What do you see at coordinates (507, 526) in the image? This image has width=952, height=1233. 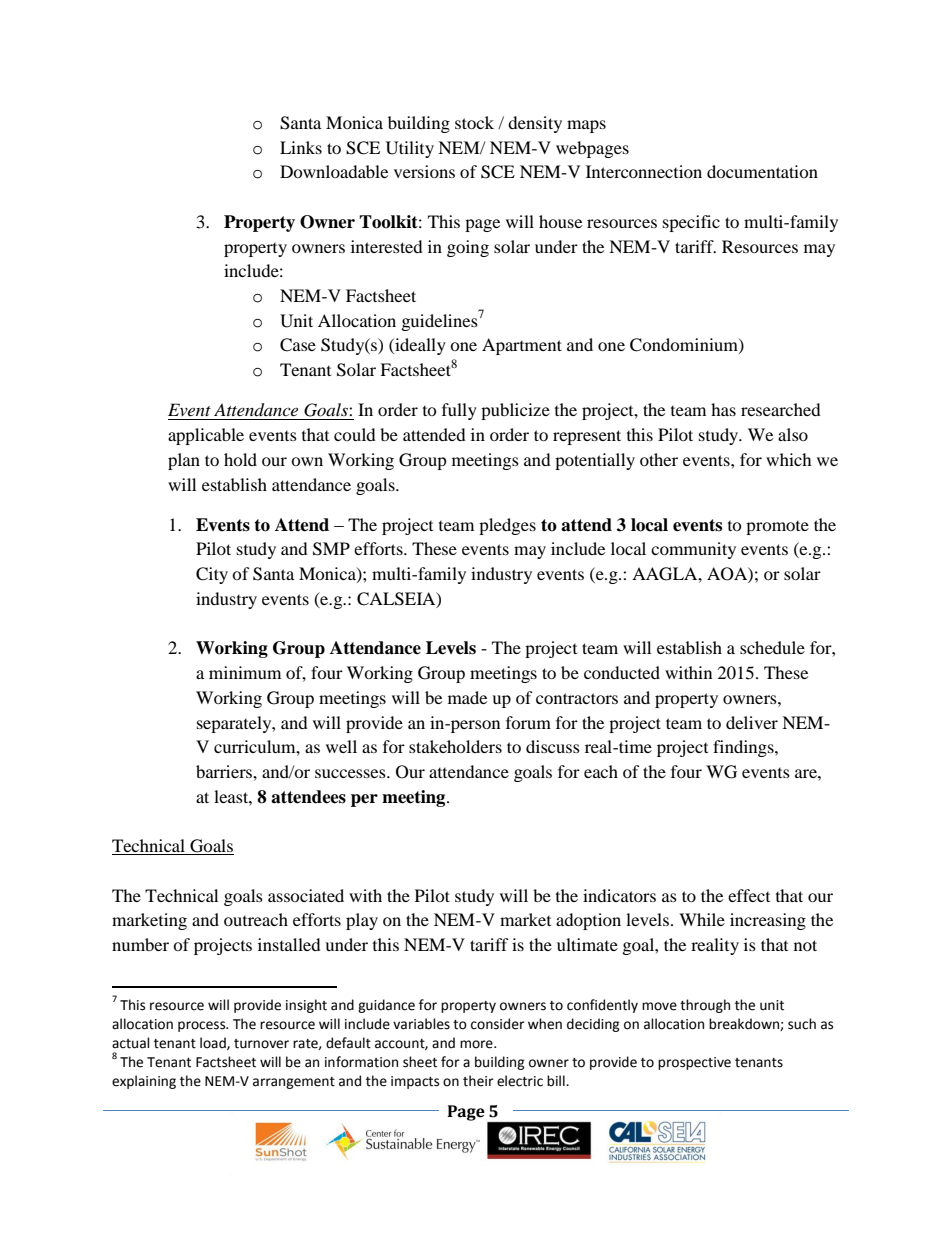 I see `pledges` at bounding box center [507, 526].
